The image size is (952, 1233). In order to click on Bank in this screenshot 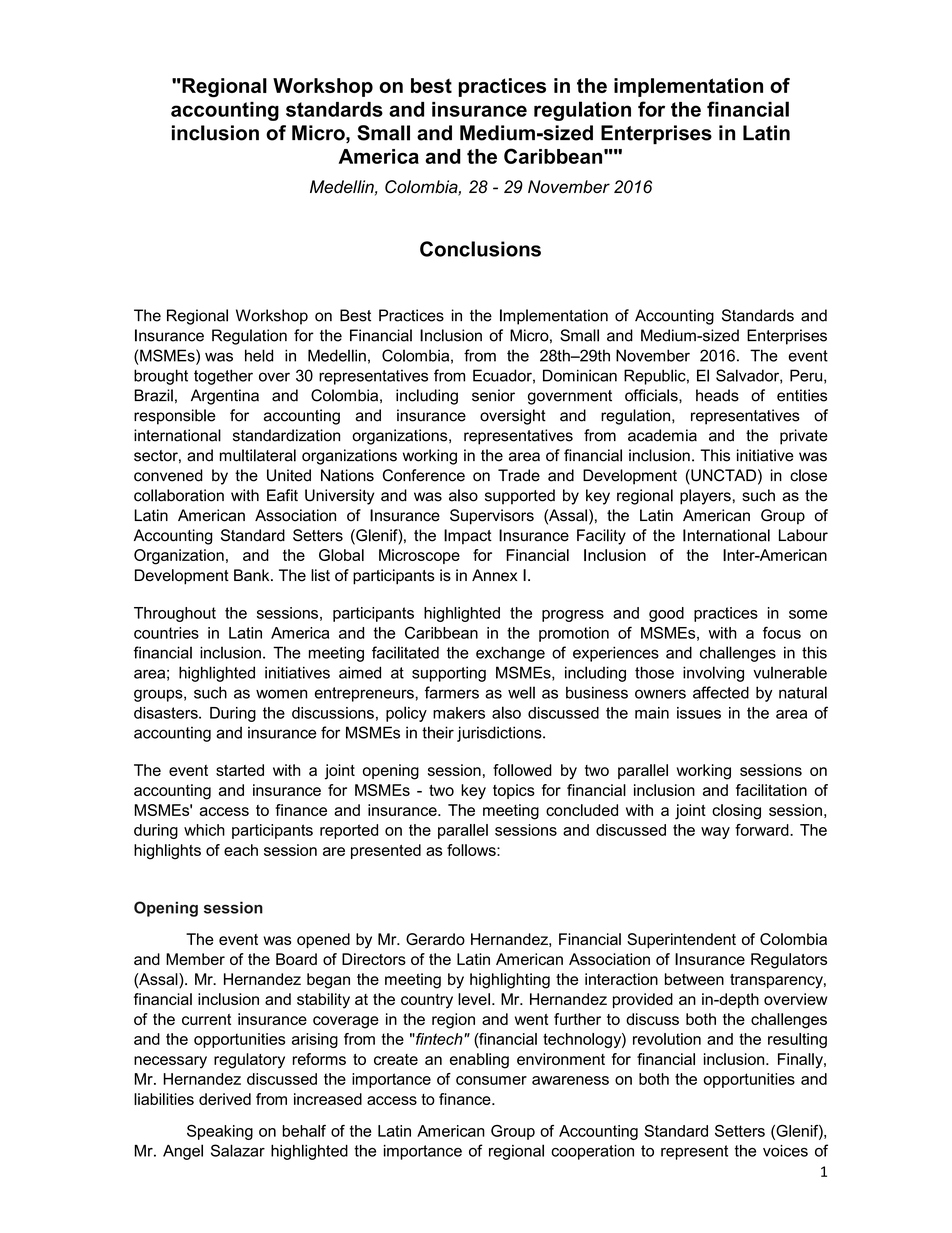, I will do `click(253, 575)`.
